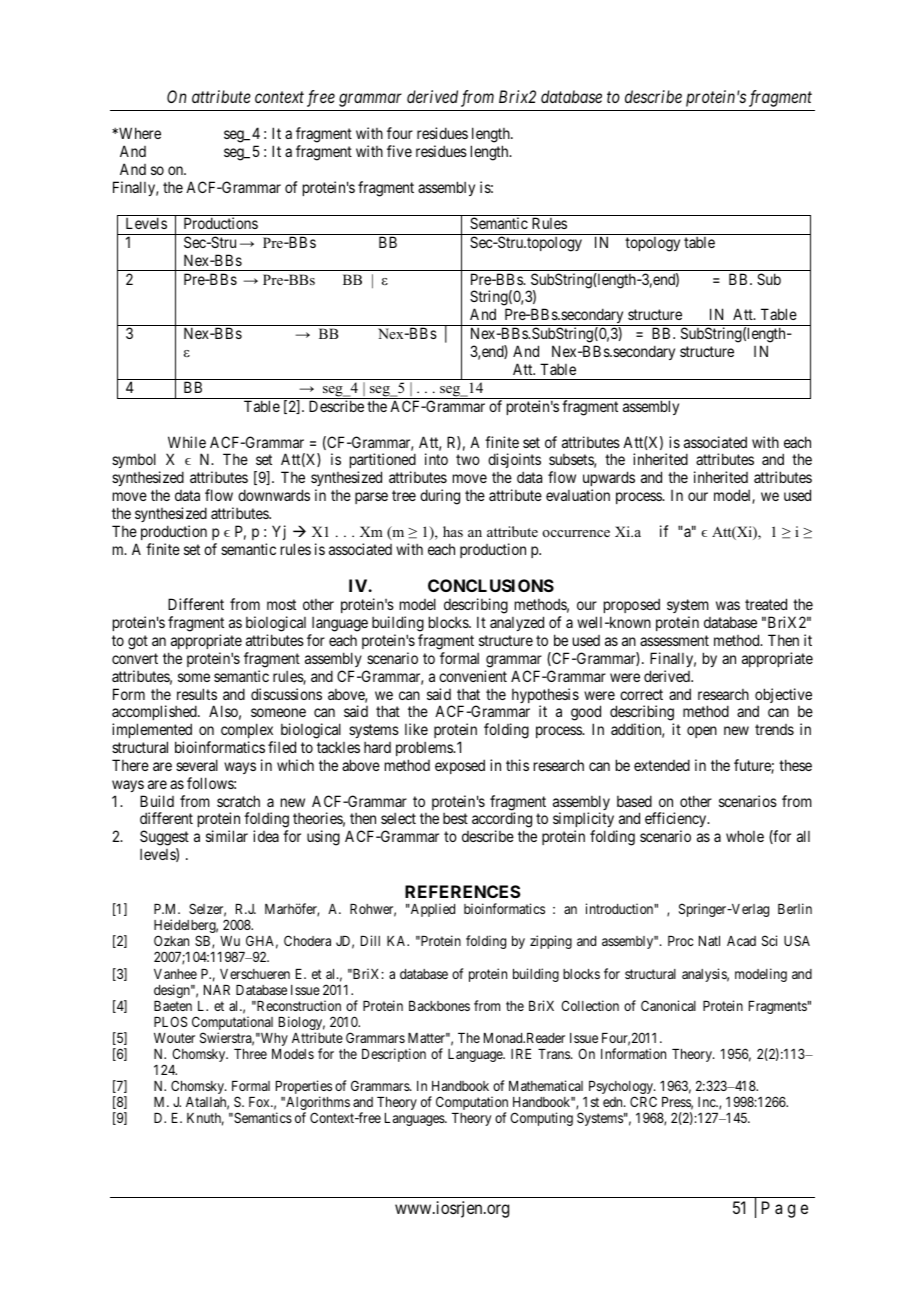 The height and width of the page is (1307, 924). What do you see at coordinates (205, 1119) in the page?
I see `Knuth` at bounding box center [205, 1119].
